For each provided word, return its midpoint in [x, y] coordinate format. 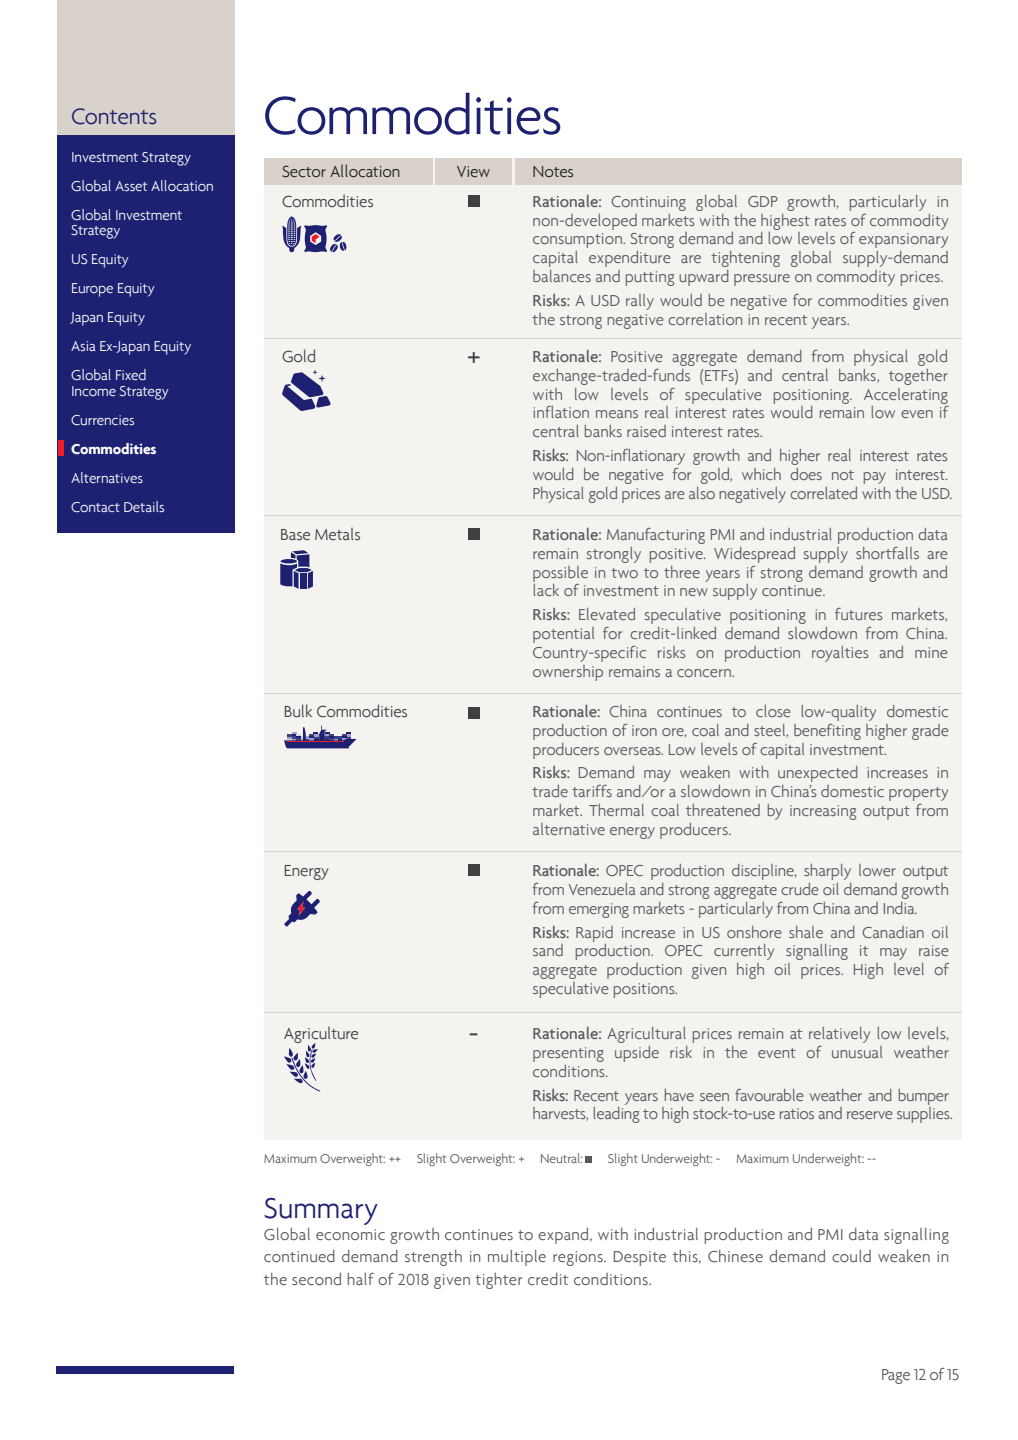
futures [858, 614]
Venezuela [602, 889]
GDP [763, 201]
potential [563, 635]
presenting [568, 1054]
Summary [321, 1211]
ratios [797, 1113]
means [617, 414]
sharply [827, 872]
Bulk [298, 710]
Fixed [131, 374]
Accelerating [906, 396]
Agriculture [321, 1036]
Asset [131, 186]
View [473, 171]
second [316, 1279]
